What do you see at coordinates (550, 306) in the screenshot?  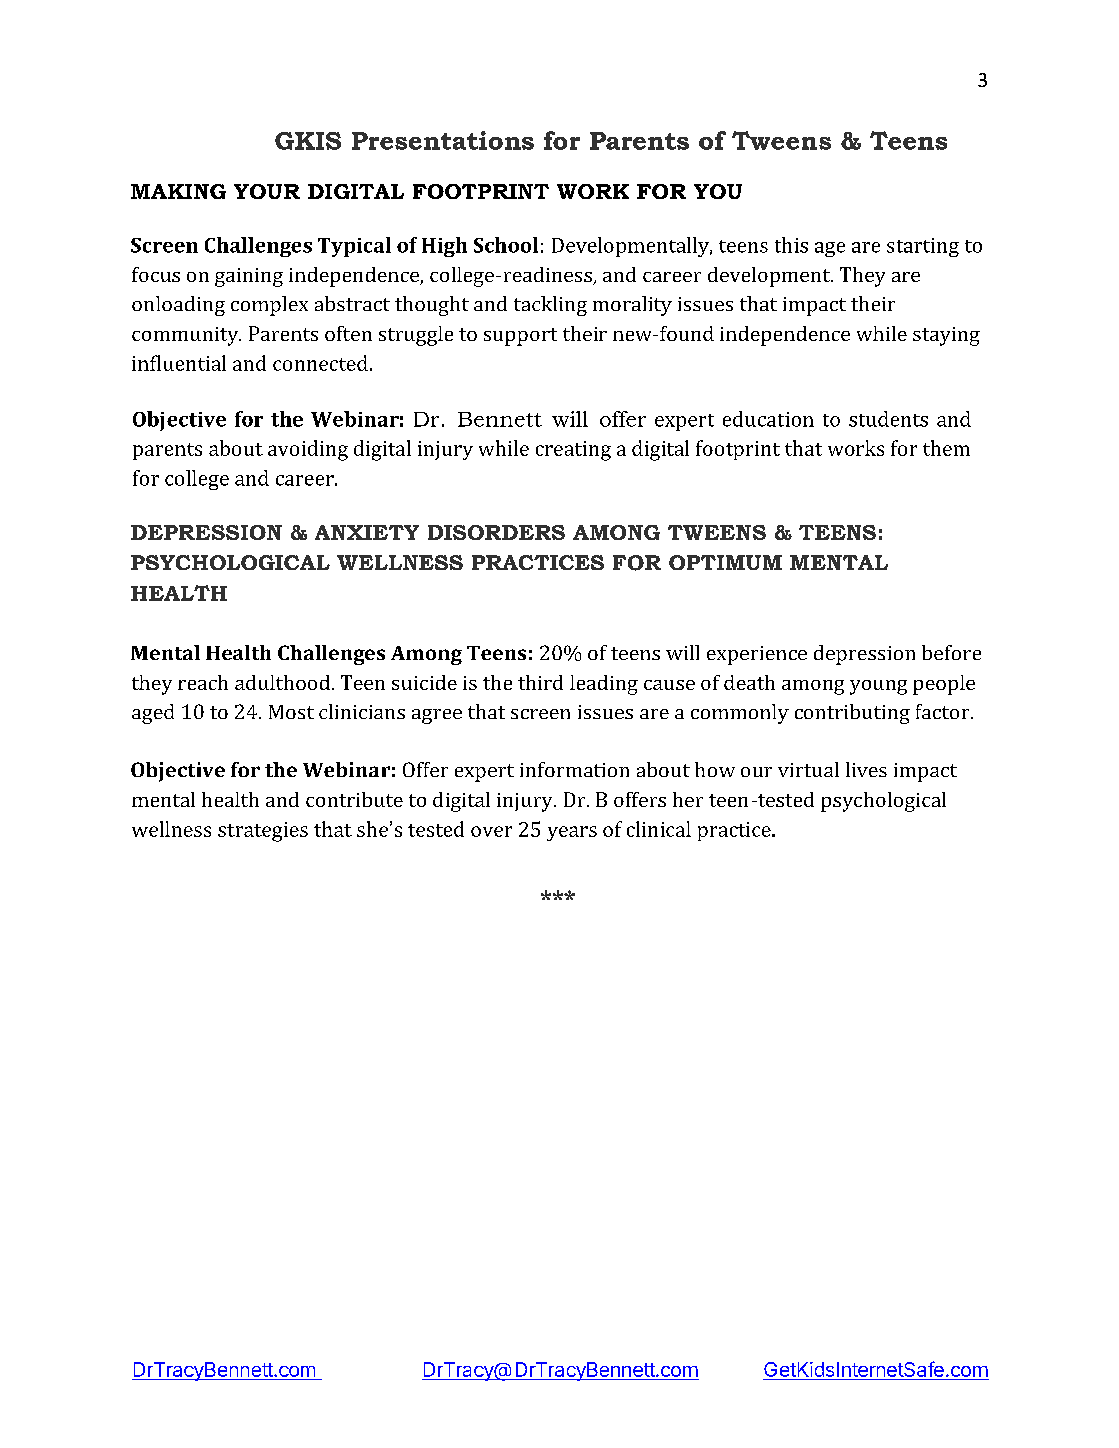 I see `tackling` at bounding box center [550, 306].
